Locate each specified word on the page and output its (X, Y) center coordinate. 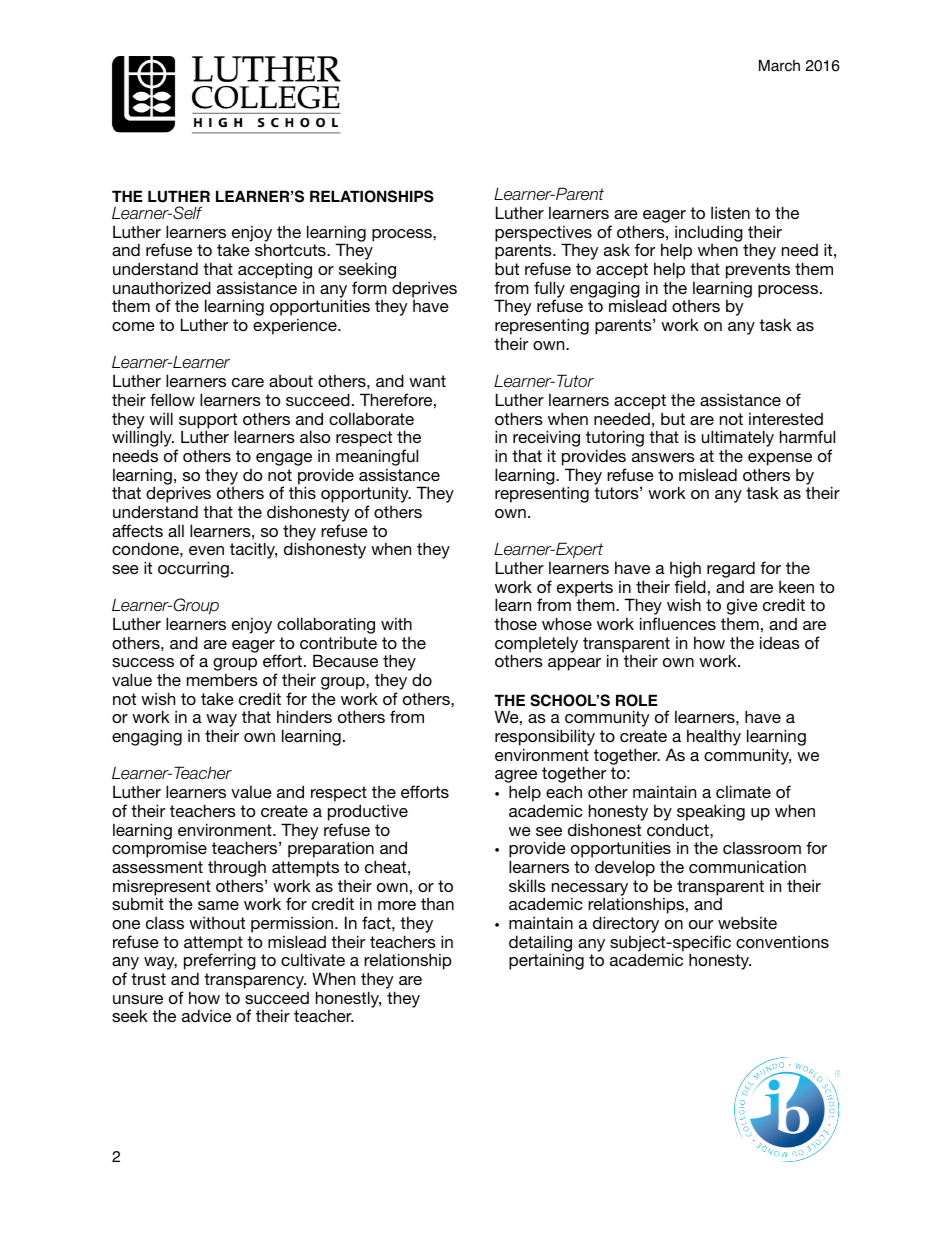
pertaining (546, 961)
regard (731, 569)
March (779, 66)
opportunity (366, 496)
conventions (782, 941)
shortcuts (291, 249)
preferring (220, 963)
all (176, 530)
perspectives (543, 234)
